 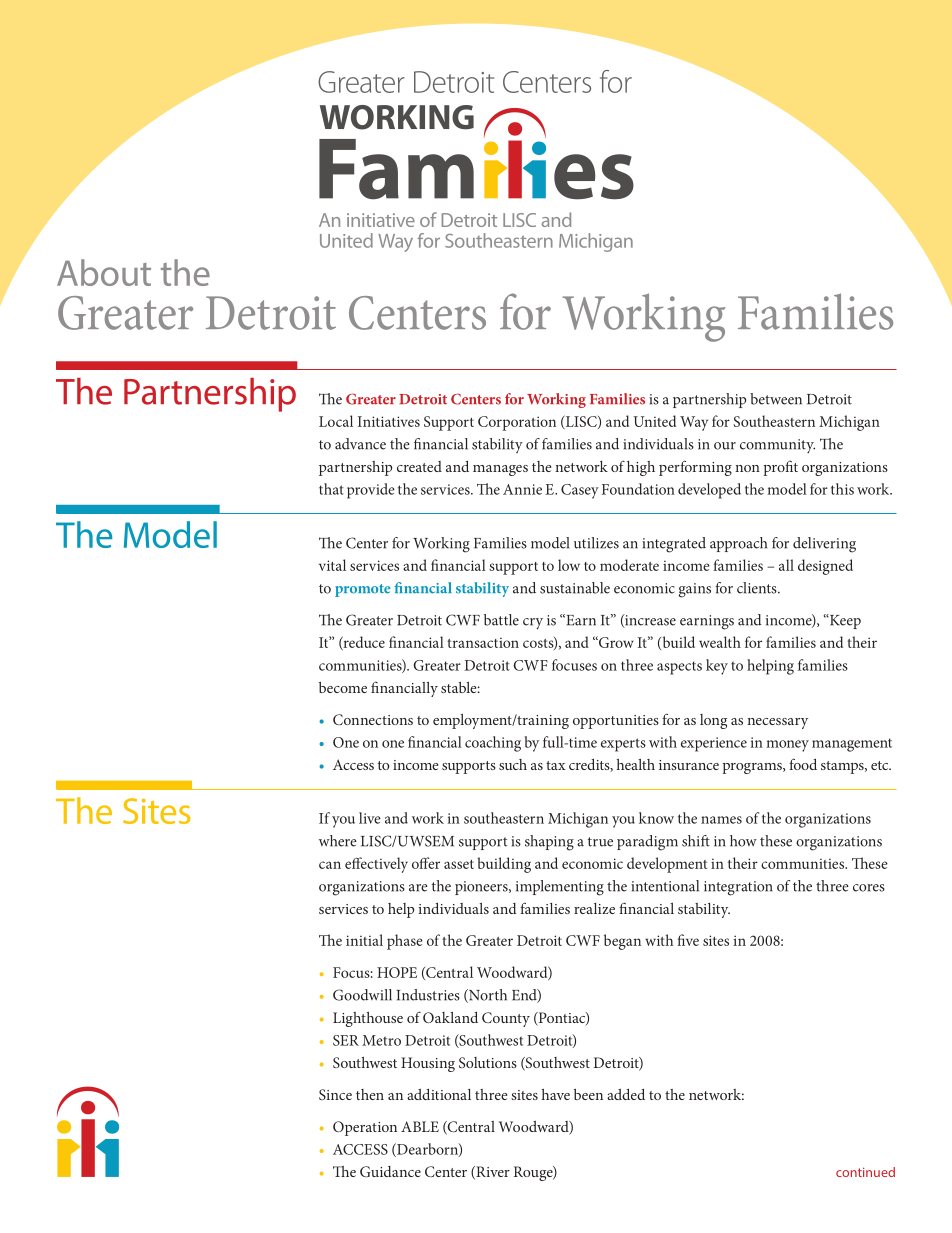 I want to click on between, so click(x=776, y=399).
